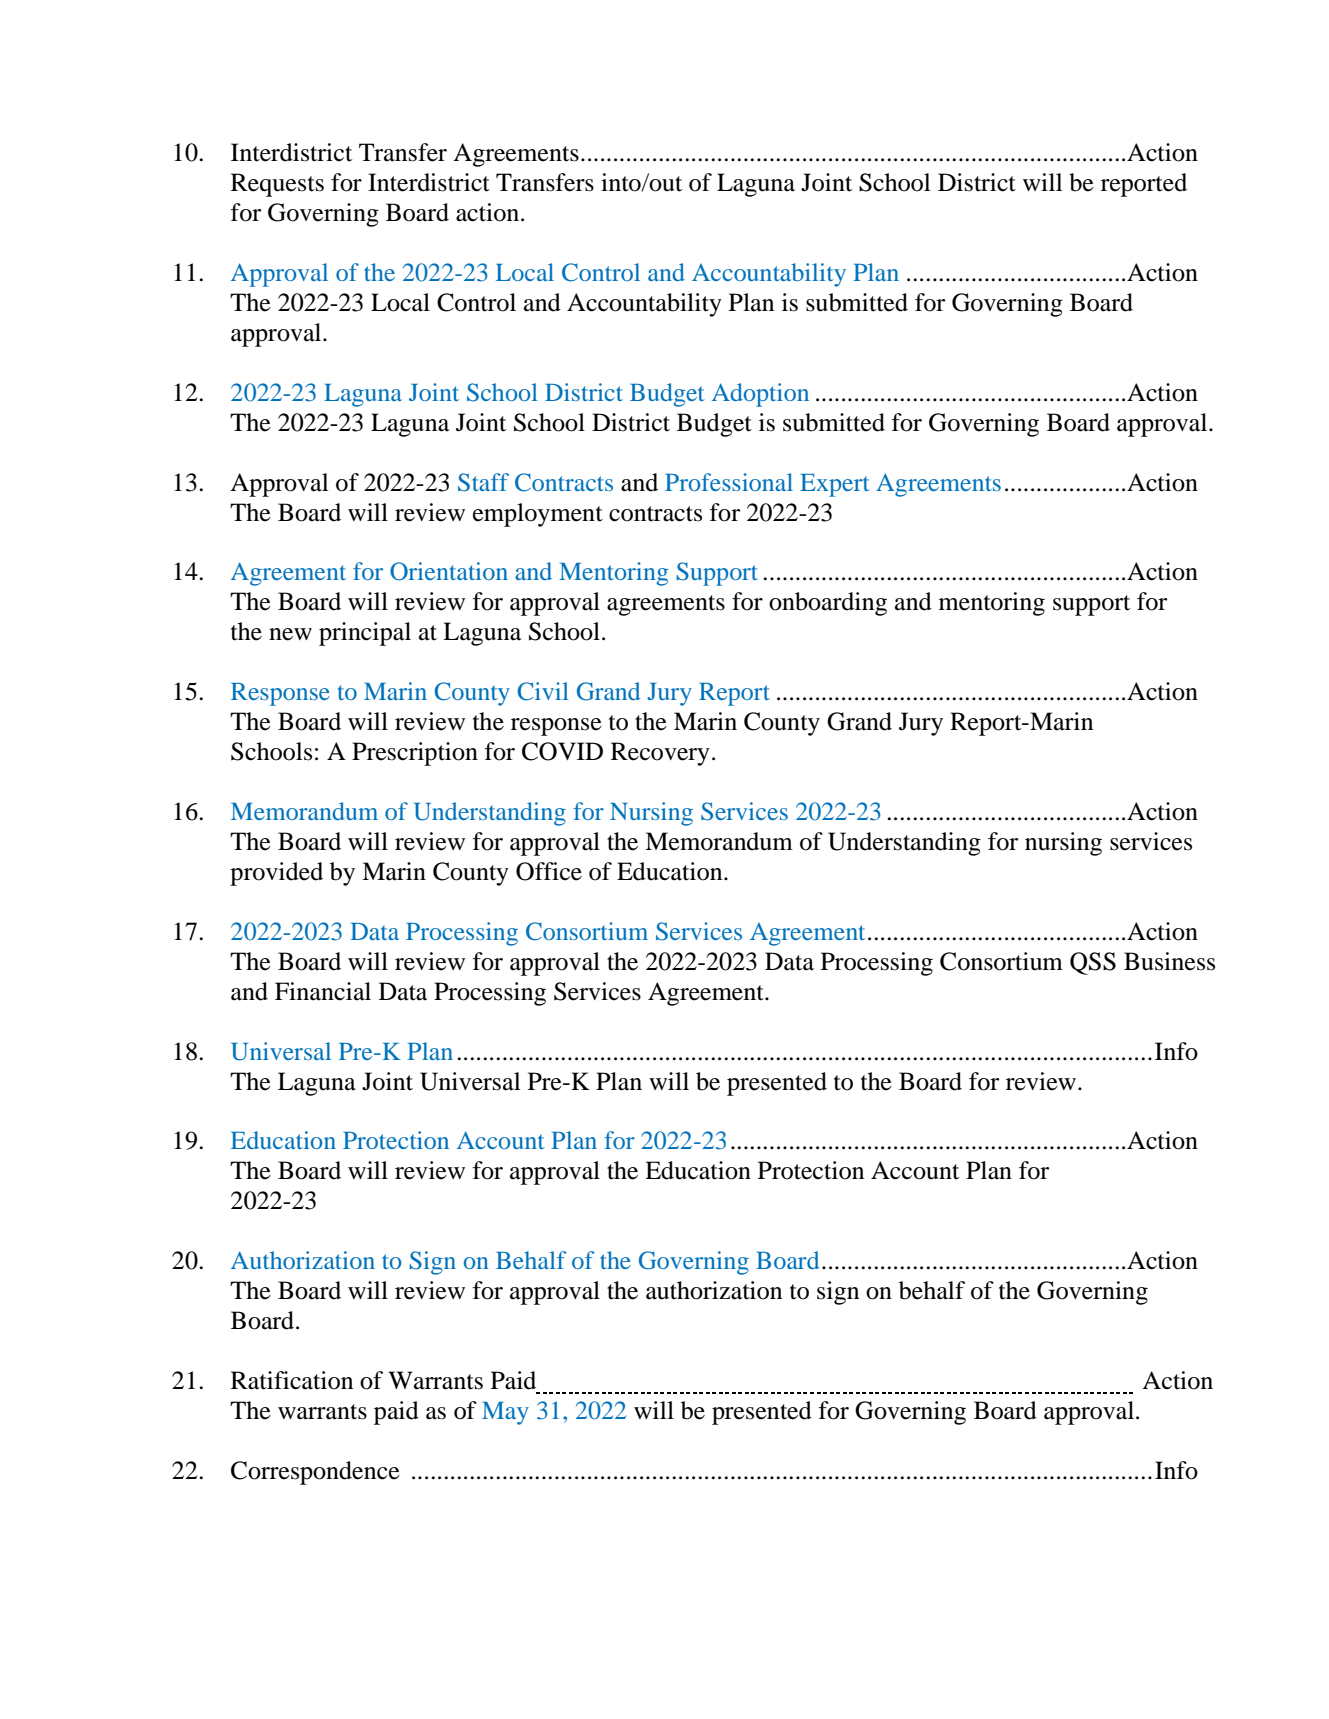 Image resolution: width=1329 pixels, height=1719 pixels. Describe the element at coordinates (315, 1473) in the screenshot. I see `Correspondence` at that location.
